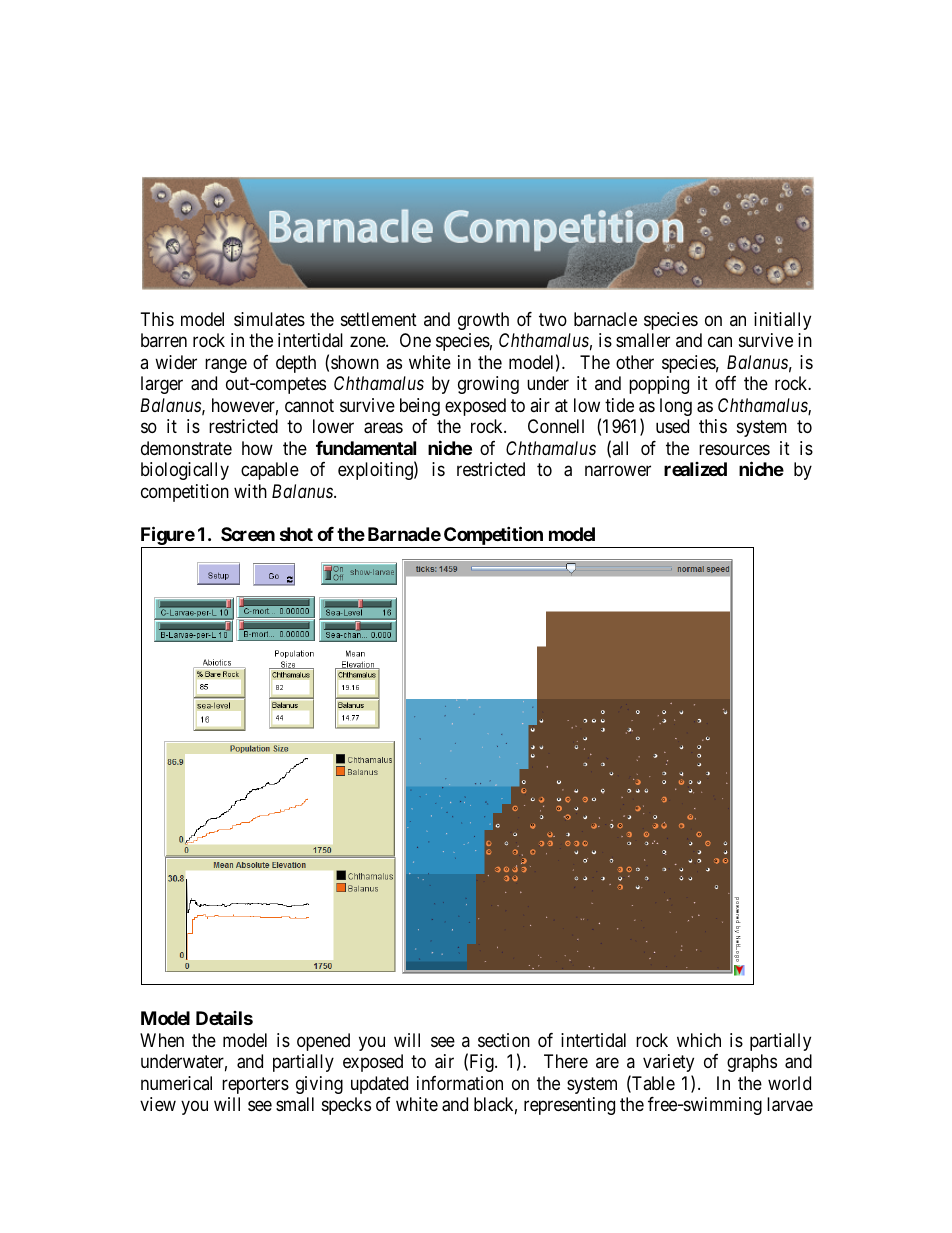  I want to click on resources, so click(734, 449).
